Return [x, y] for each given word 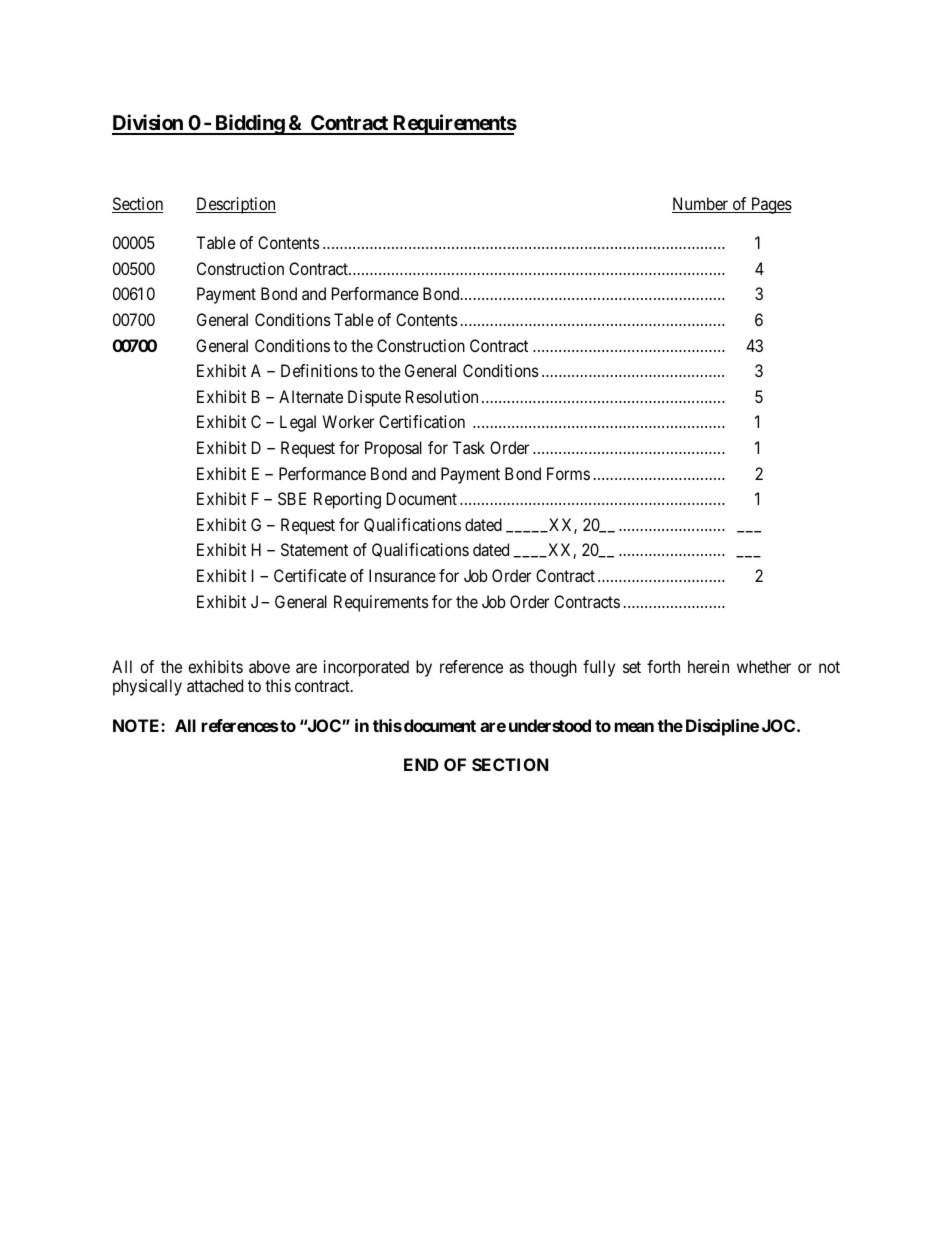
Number [701, 205]
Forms [568, 473]
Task [469, 447]
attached [215, 685]
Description [236, 205]
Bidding [249, 124]
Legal [298, 423]
